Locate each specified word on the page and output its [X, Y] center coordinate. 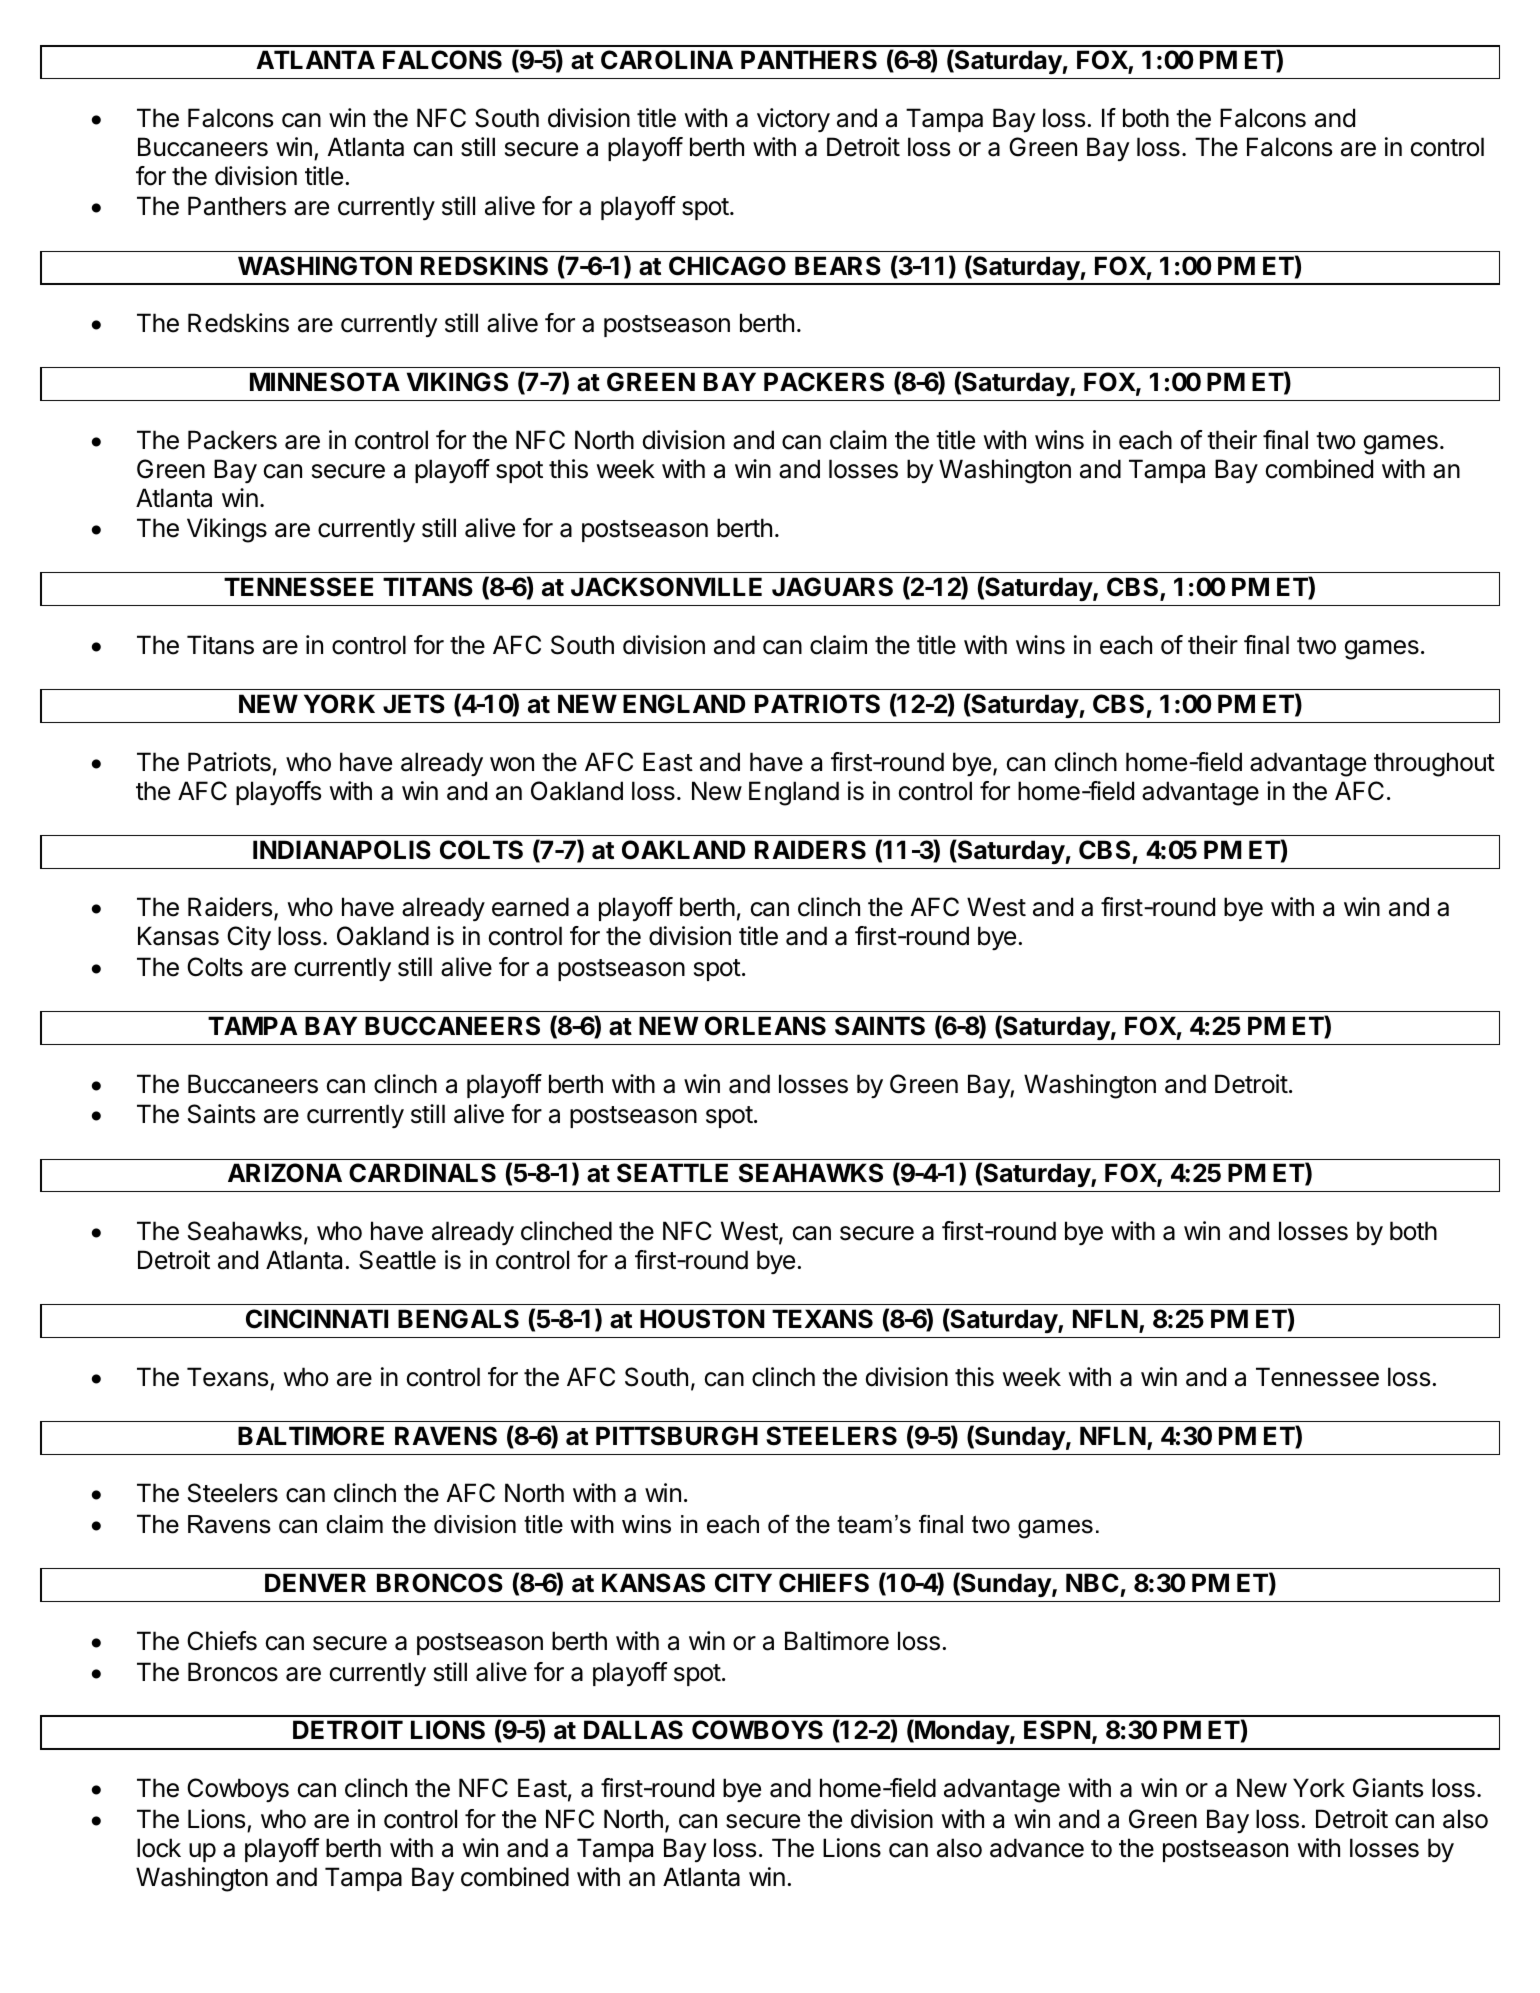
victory [793, 120]
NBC [1092, 1583]
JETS [414, 704]
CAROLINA [667, 60]
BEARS [838, 266]
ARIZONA [285, 1173]
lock [159, 1848]
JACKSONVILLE [666, 587]
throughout [1434, 764]
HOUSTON [702, 1319]
